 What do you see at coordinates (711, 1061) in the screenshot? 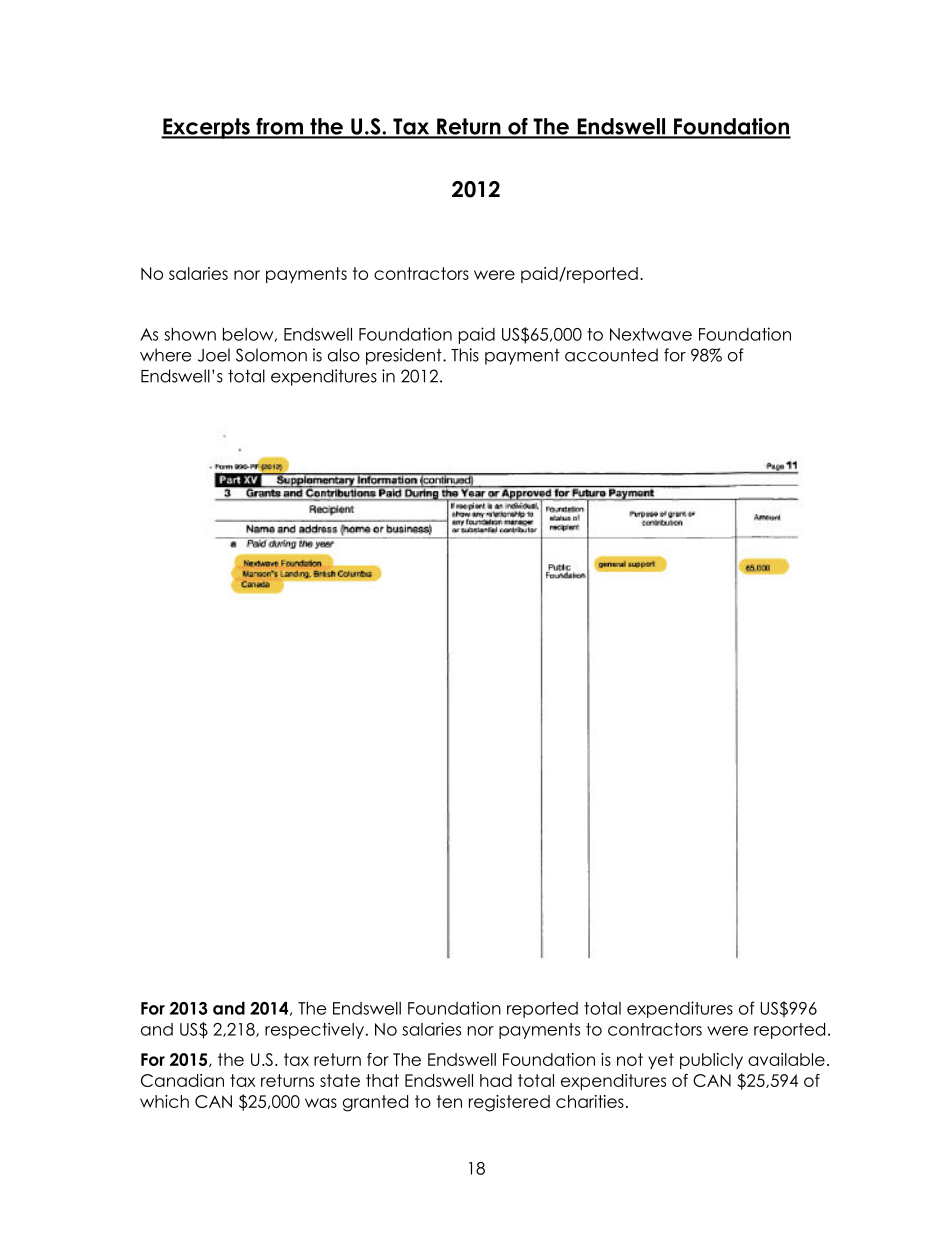
I see `publicly` at bounding box center [711, 1061].
